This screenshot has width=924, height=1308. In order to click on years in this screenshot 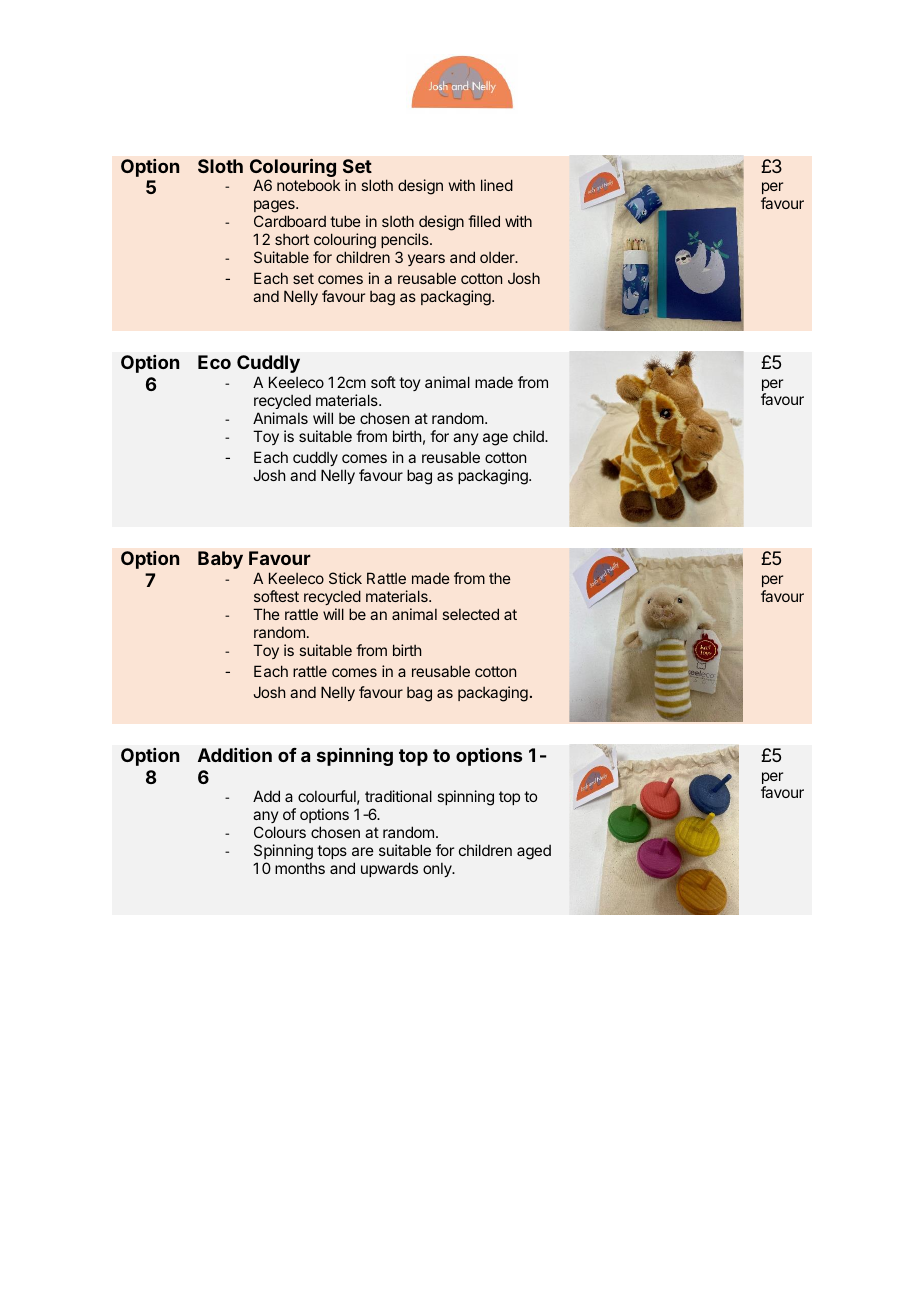, I will do `click(426, 260)`.
